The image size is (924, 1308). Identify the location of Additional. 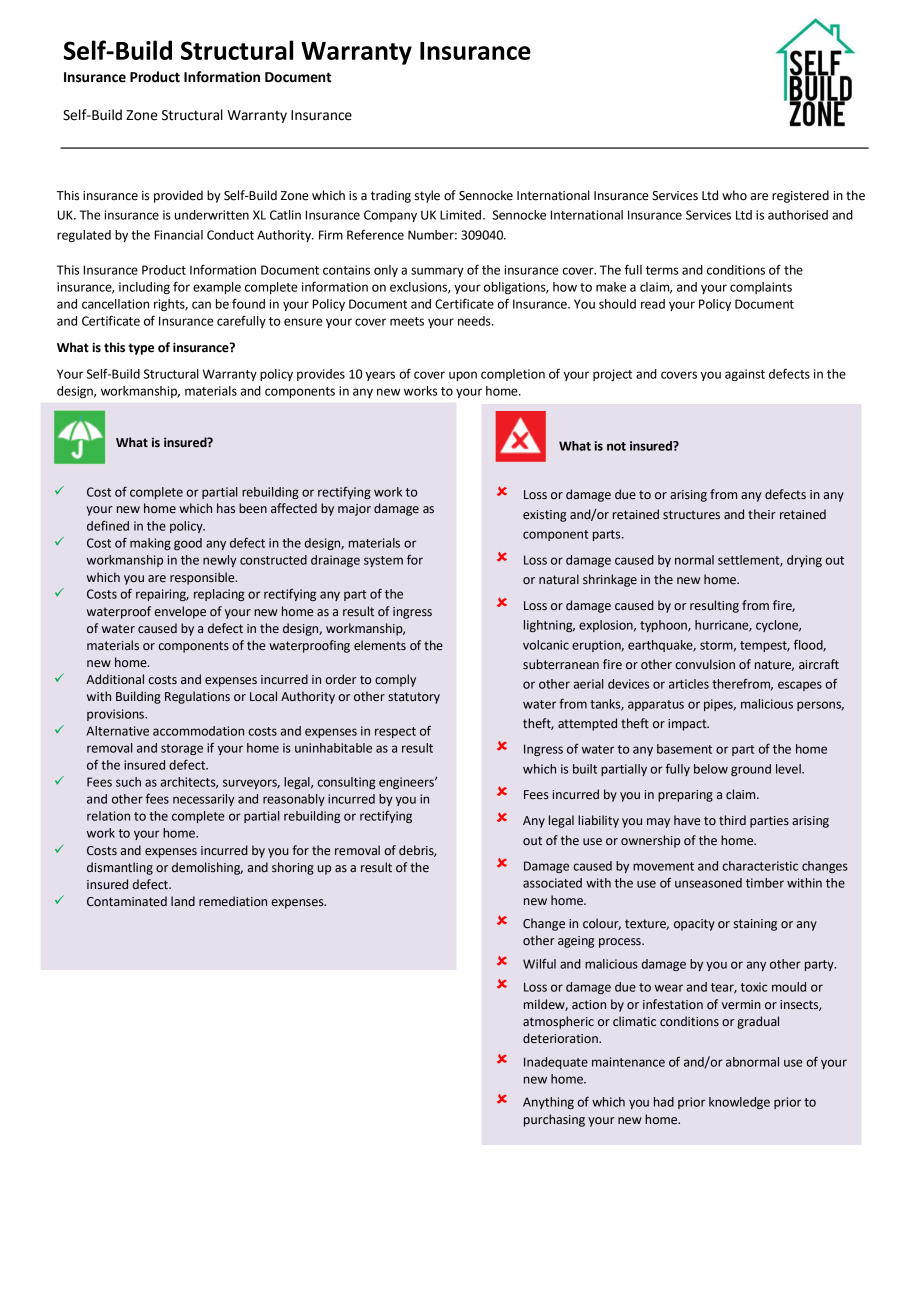
(115, 679).
